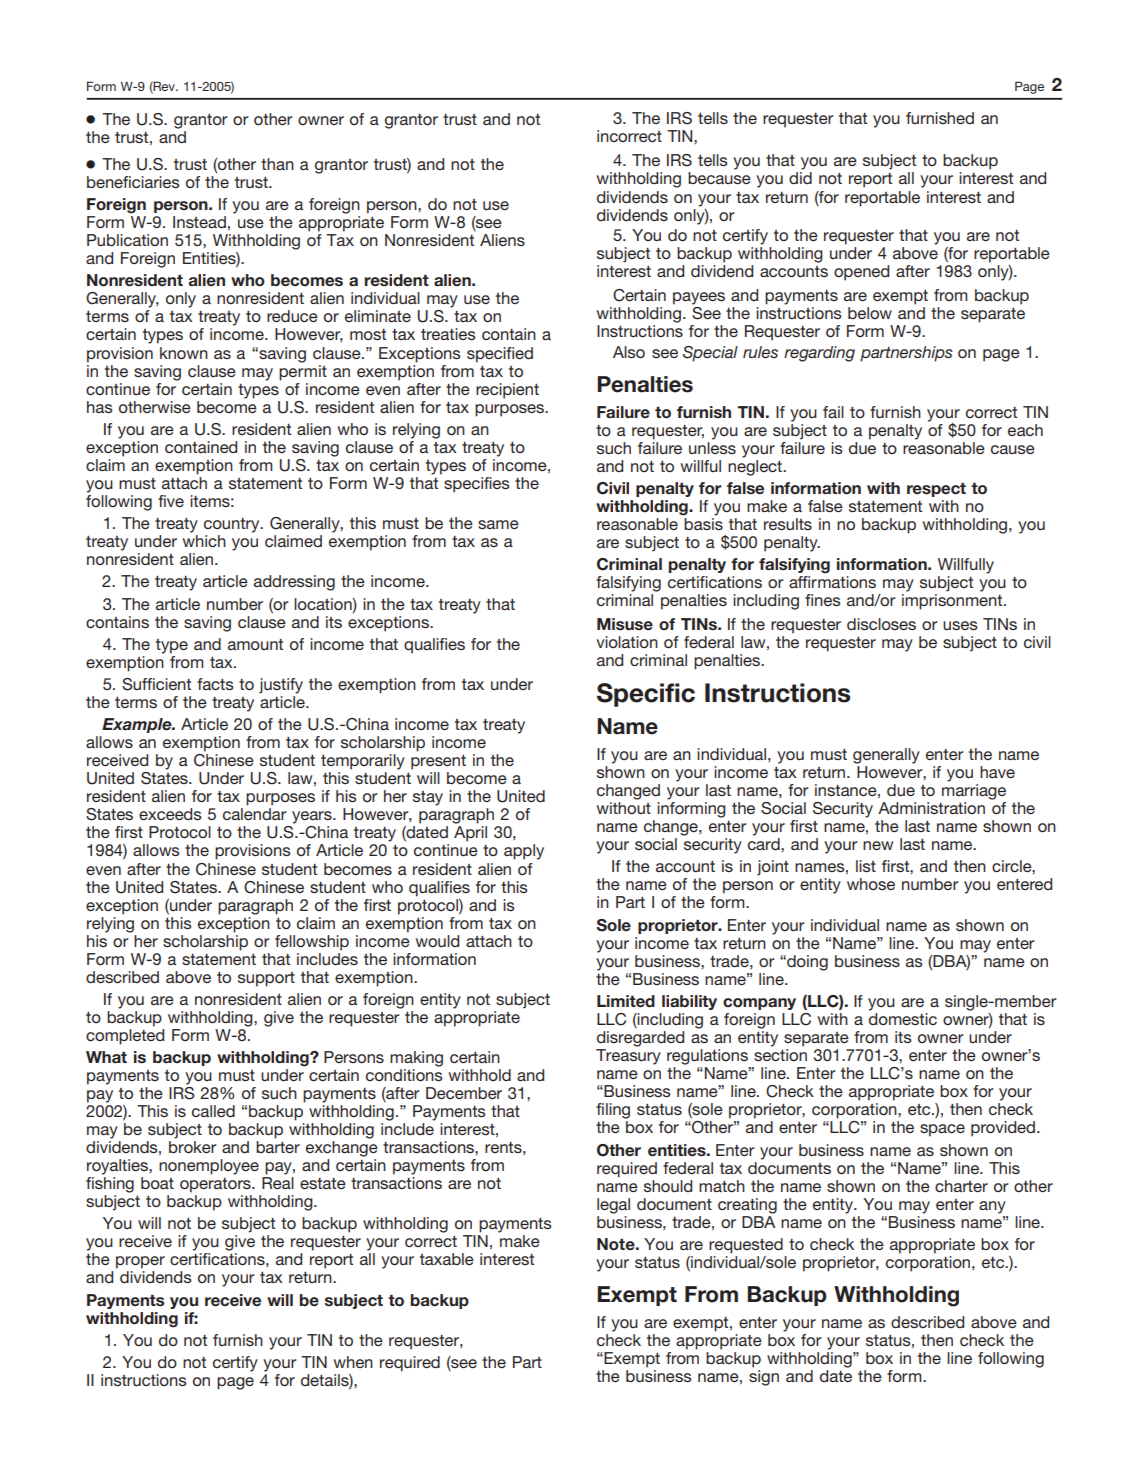 The height and width of the image is (1470, 1136). What do you see at coordinates (936, 489) in the image?
I see `respect` at bounding box center [936, 489].
